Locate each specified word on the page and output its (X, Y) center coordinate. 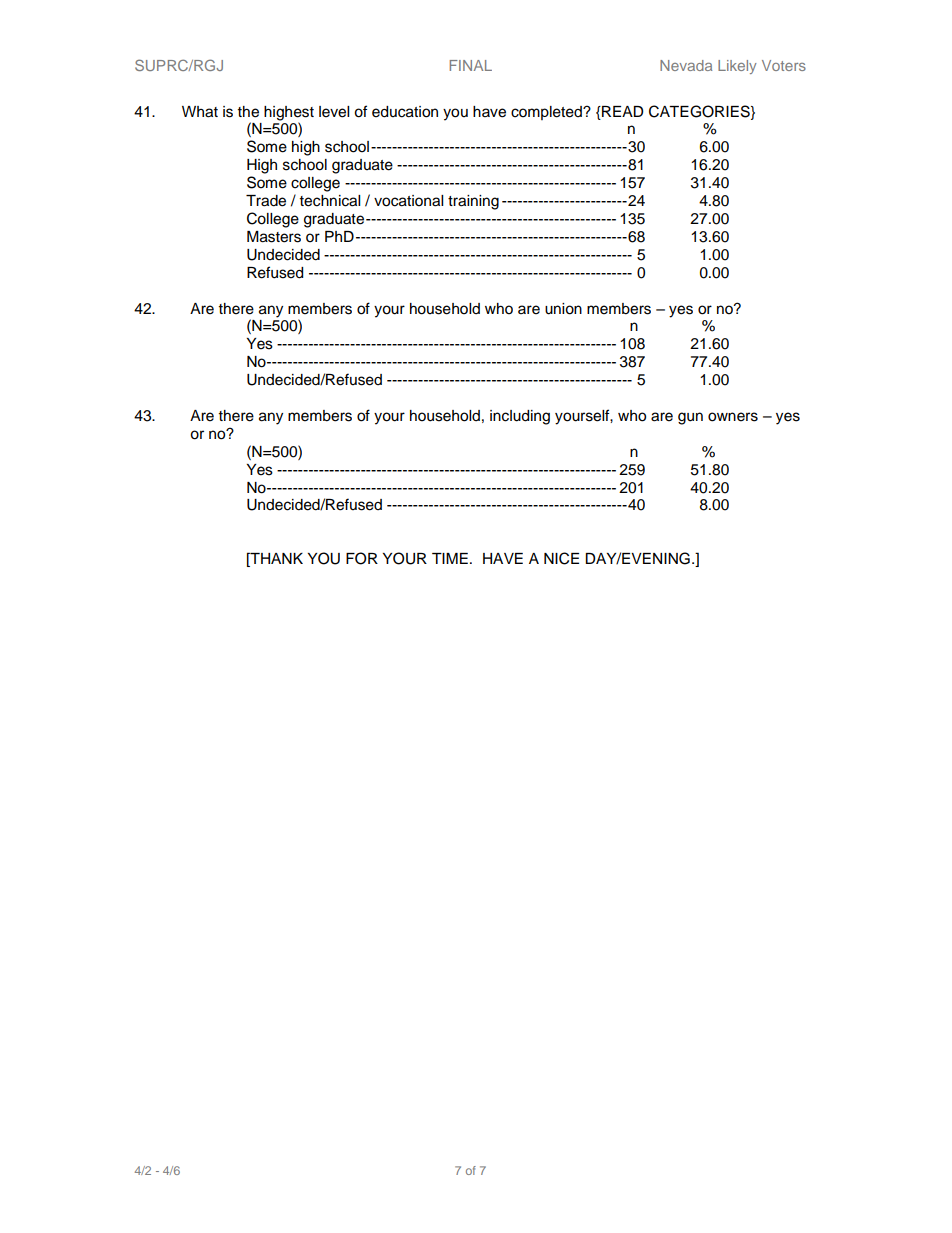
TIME (450, 558)
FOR (362, 558)
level (334, 112)
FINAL (471, 65)
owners (733, 417)
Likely (737, 67)
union (563, 309)
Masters (274, 237)
